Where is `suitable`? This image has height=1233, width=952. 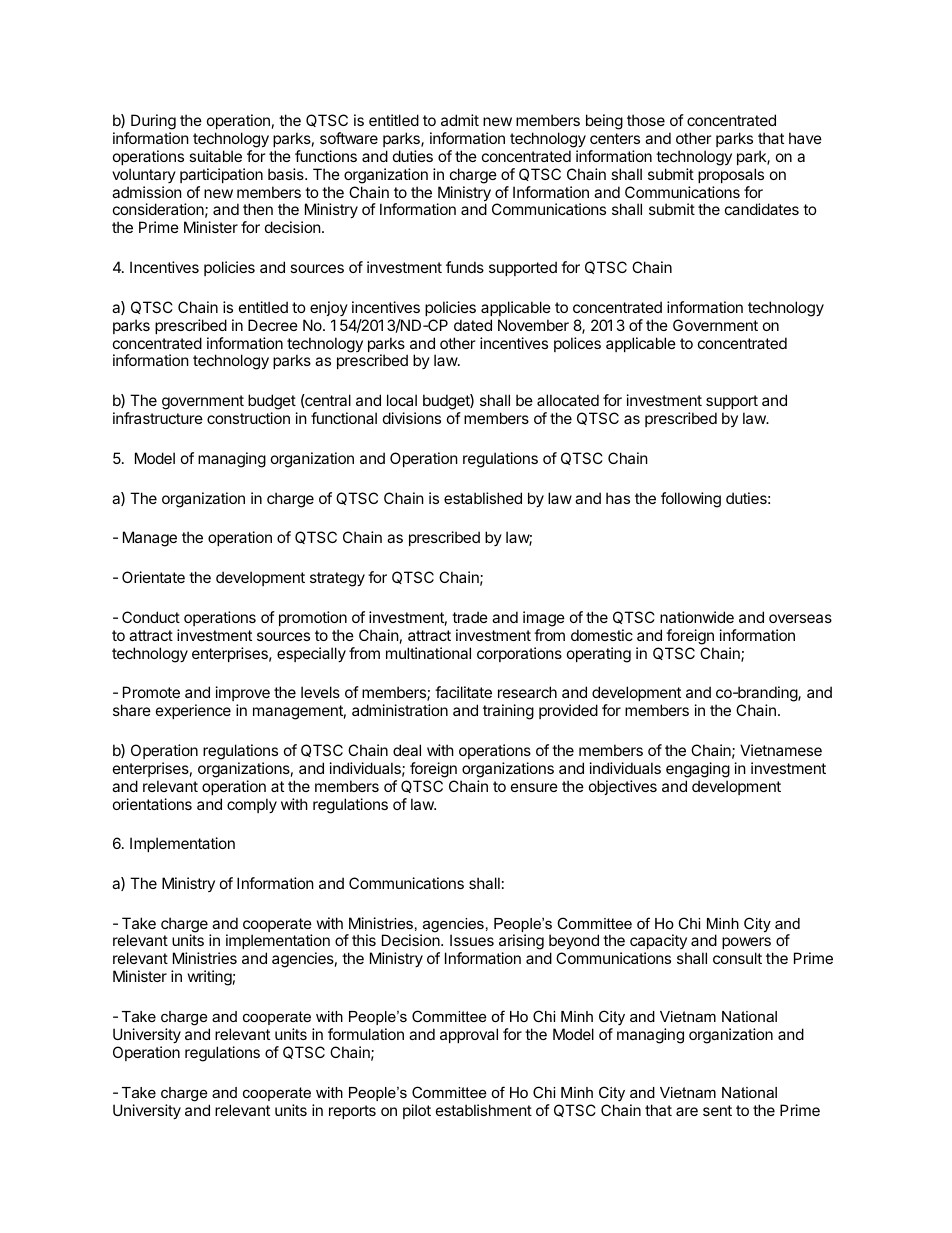 suitable is located at coordinates (215, 156).
